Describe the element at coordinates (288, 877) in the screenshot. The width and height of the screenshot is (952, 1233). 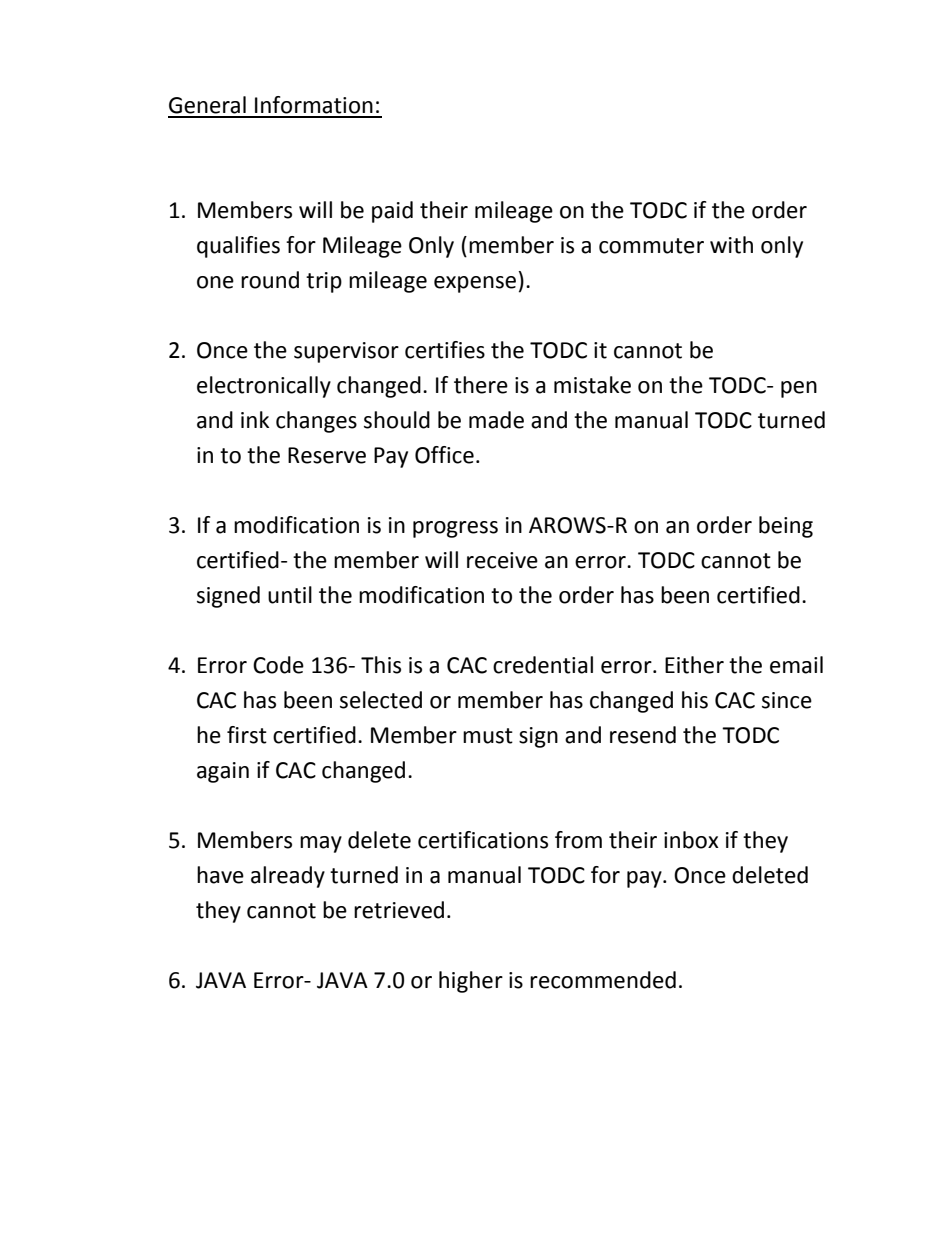
I see `already` at that location.
